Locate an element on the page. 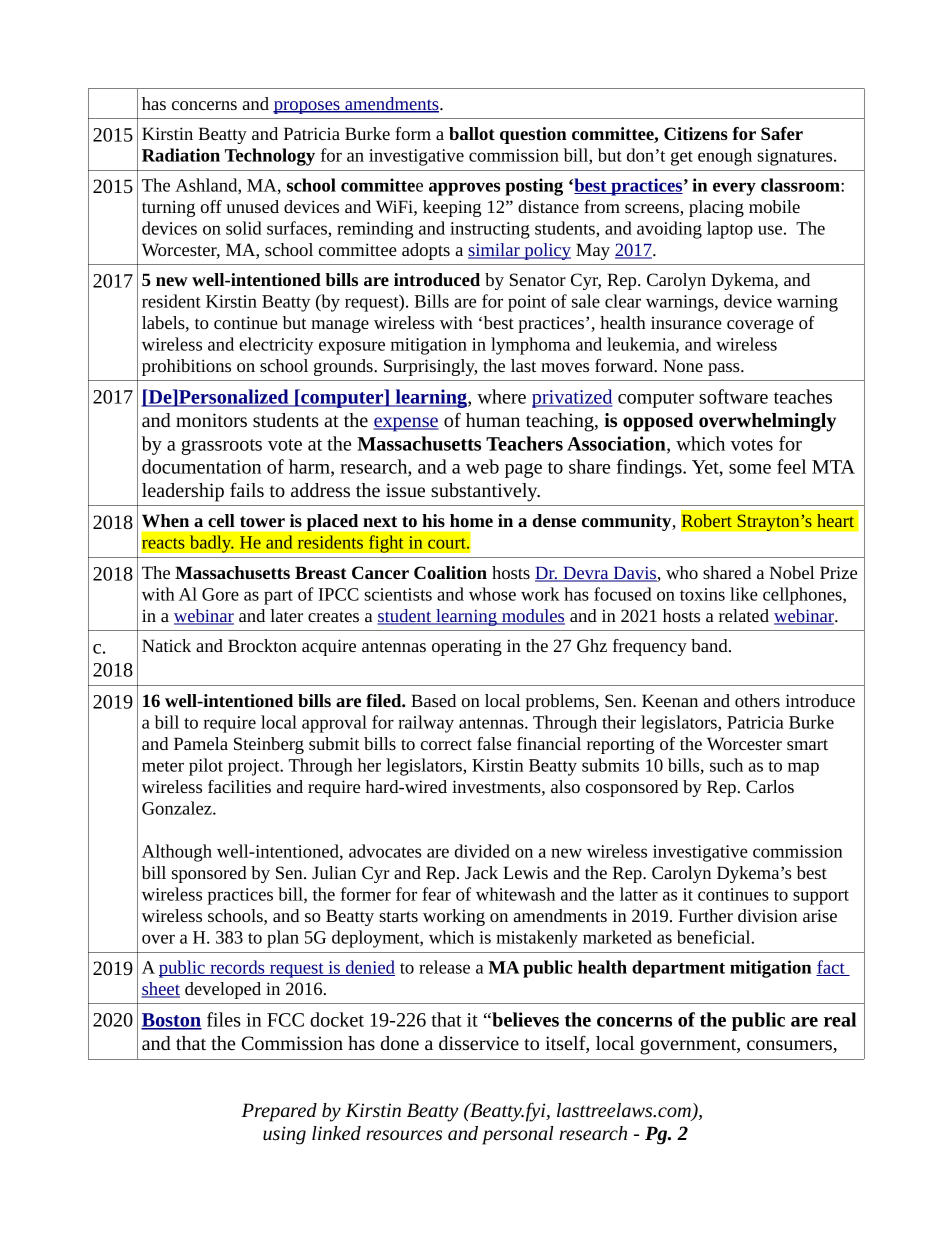 The image size is (952, 1233). disservice is located at coordinates (479, 1043).
